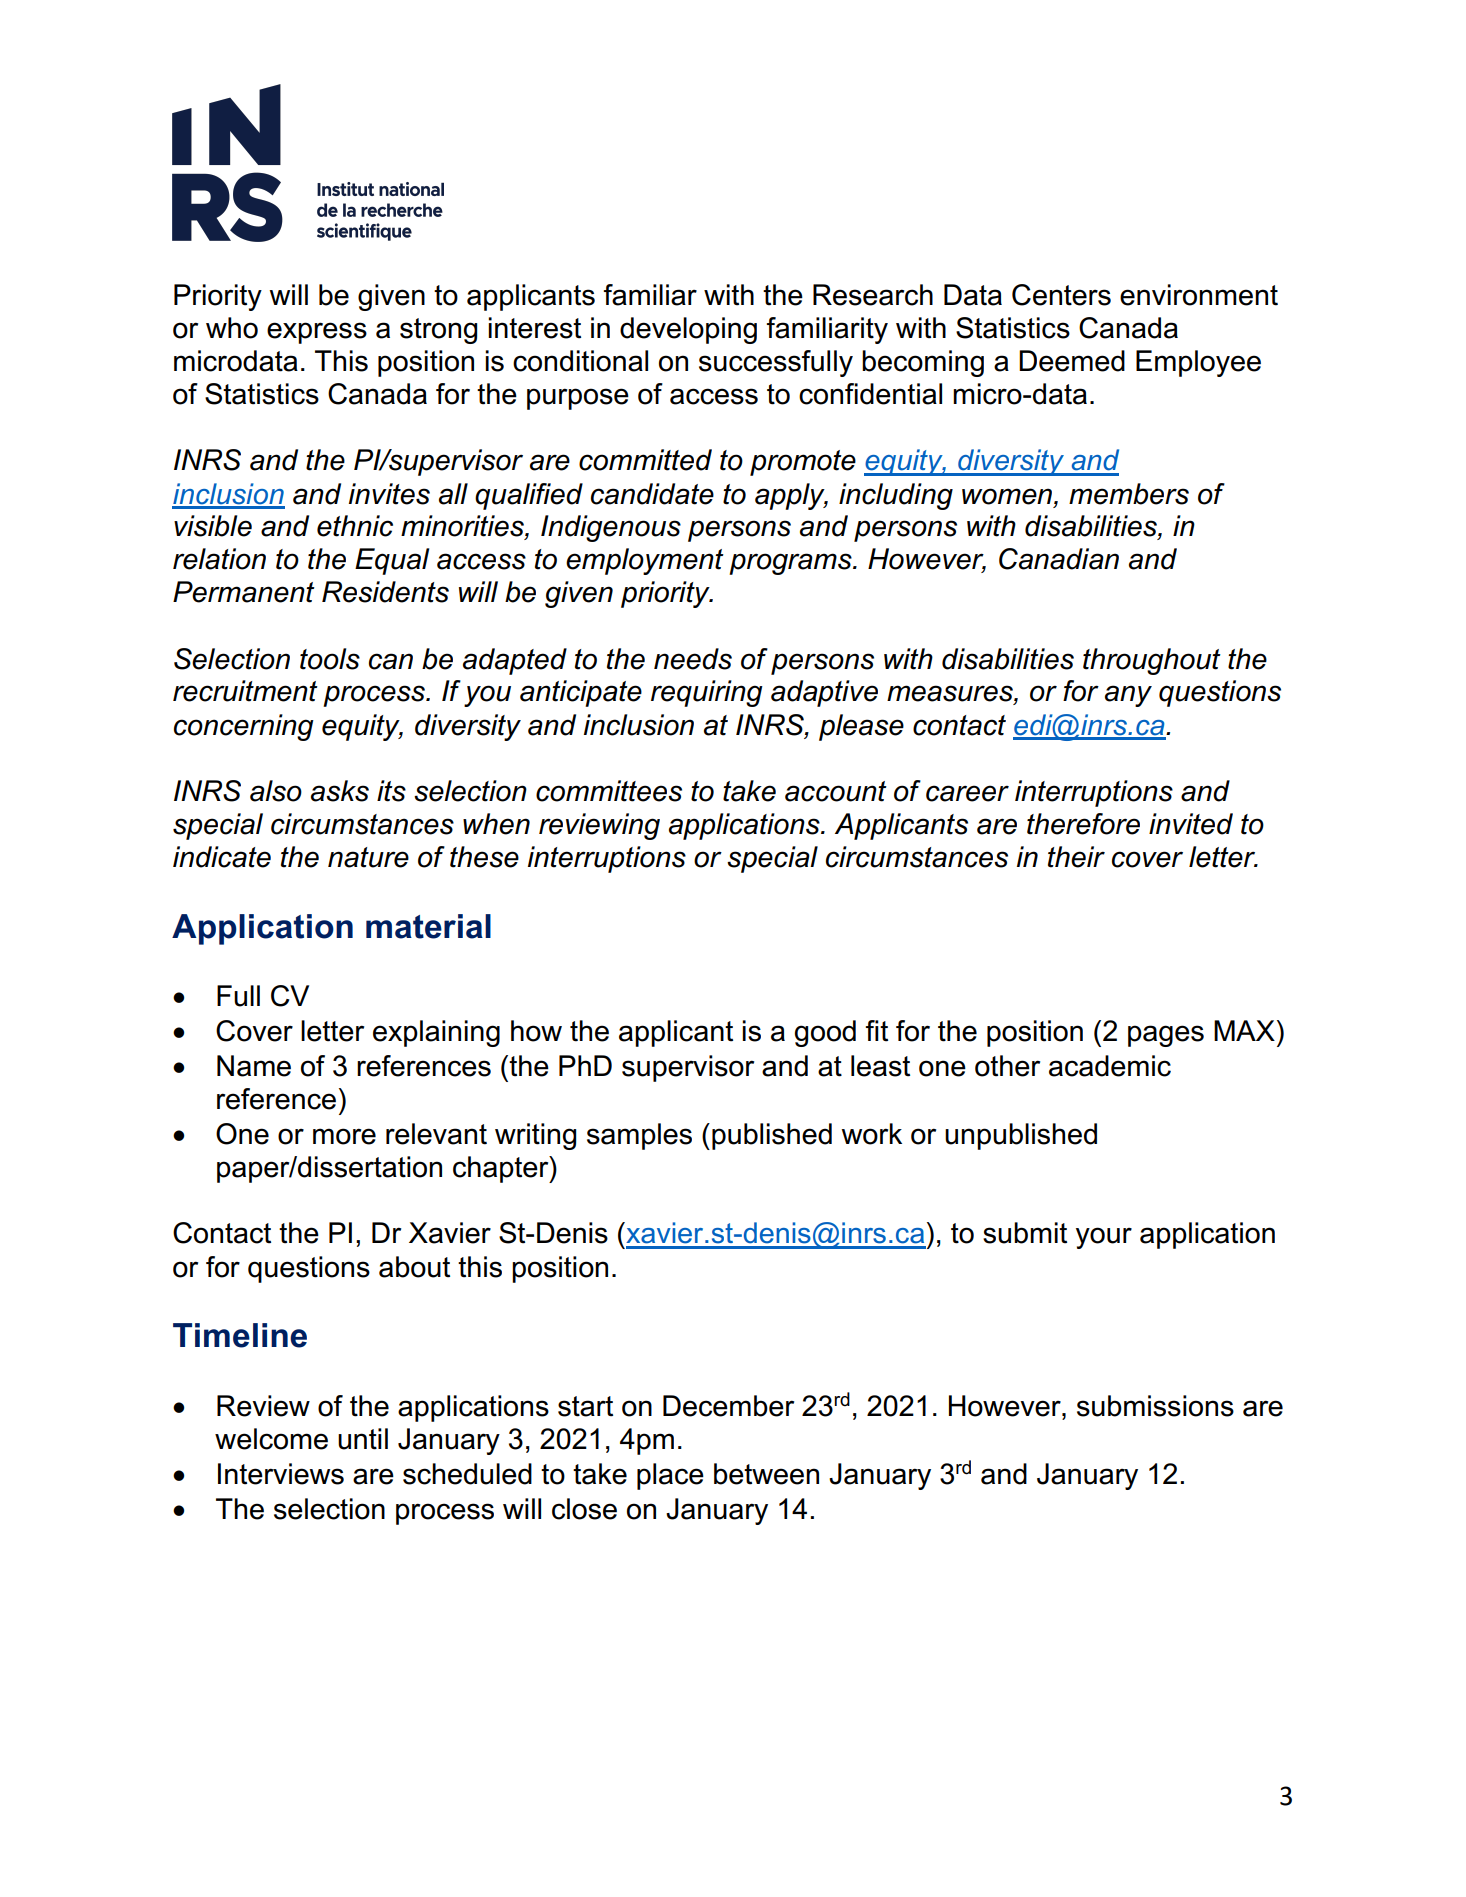 The height and width of the screenshot is (1897, 1466). Describe the element at coordinates (1155, 1406) in the screenshot. I see `submissions` at that location.
